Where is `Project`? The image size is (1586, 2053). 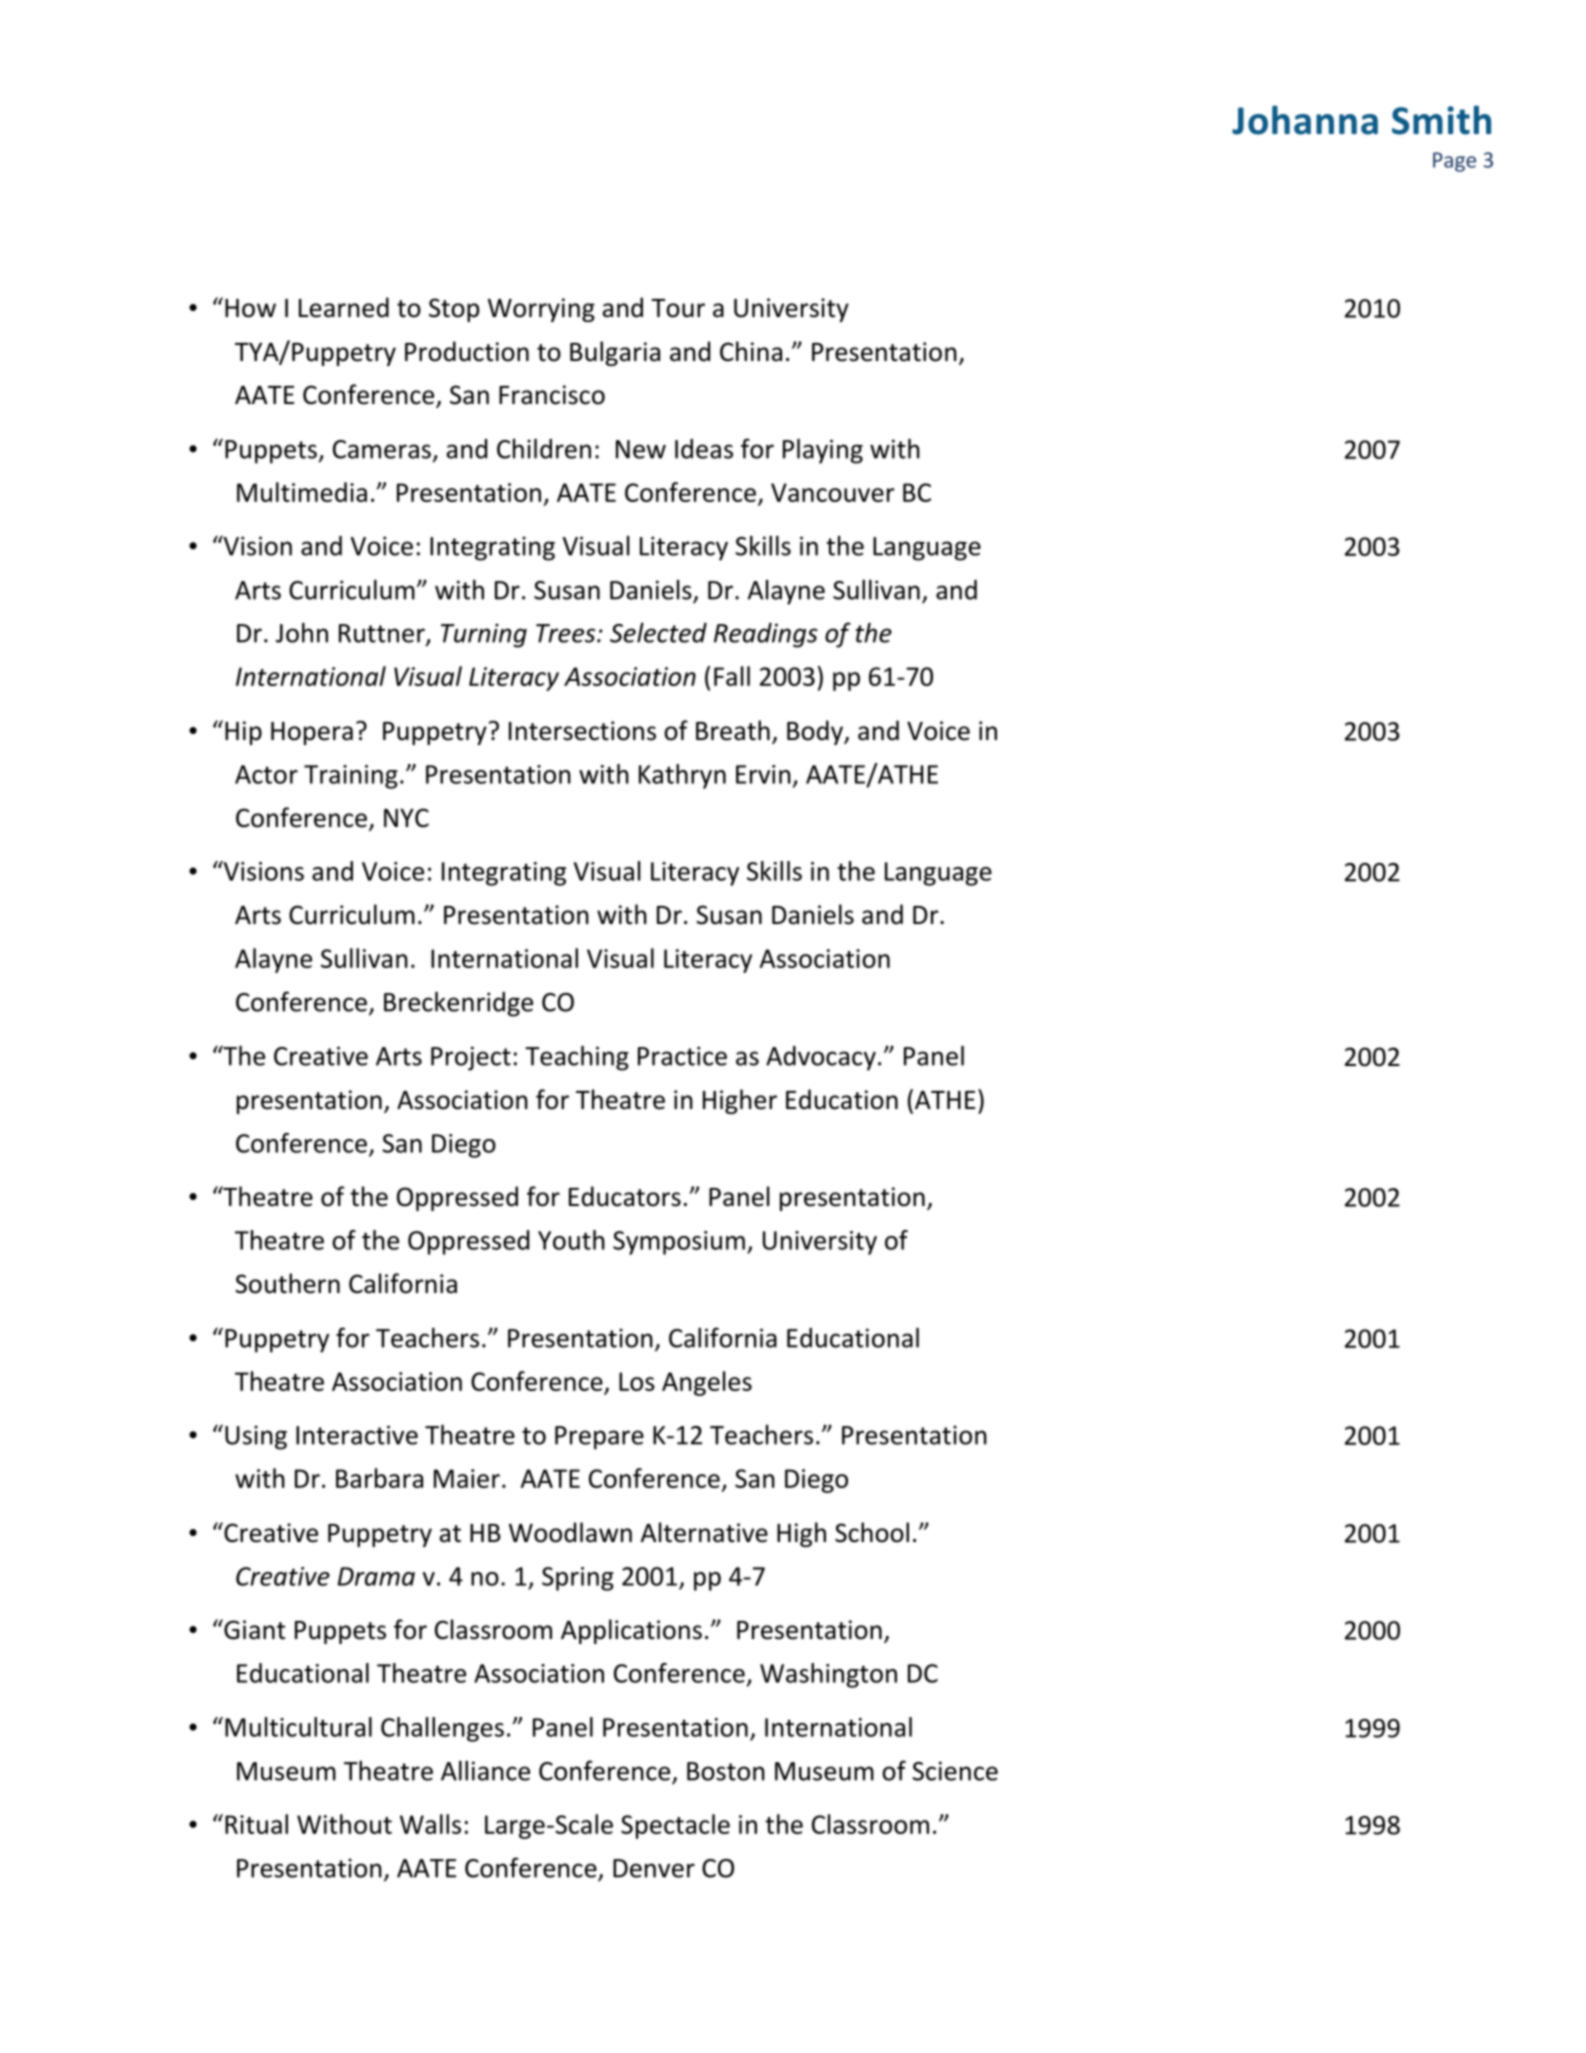 Project is located at coordinates (471, 1058).
